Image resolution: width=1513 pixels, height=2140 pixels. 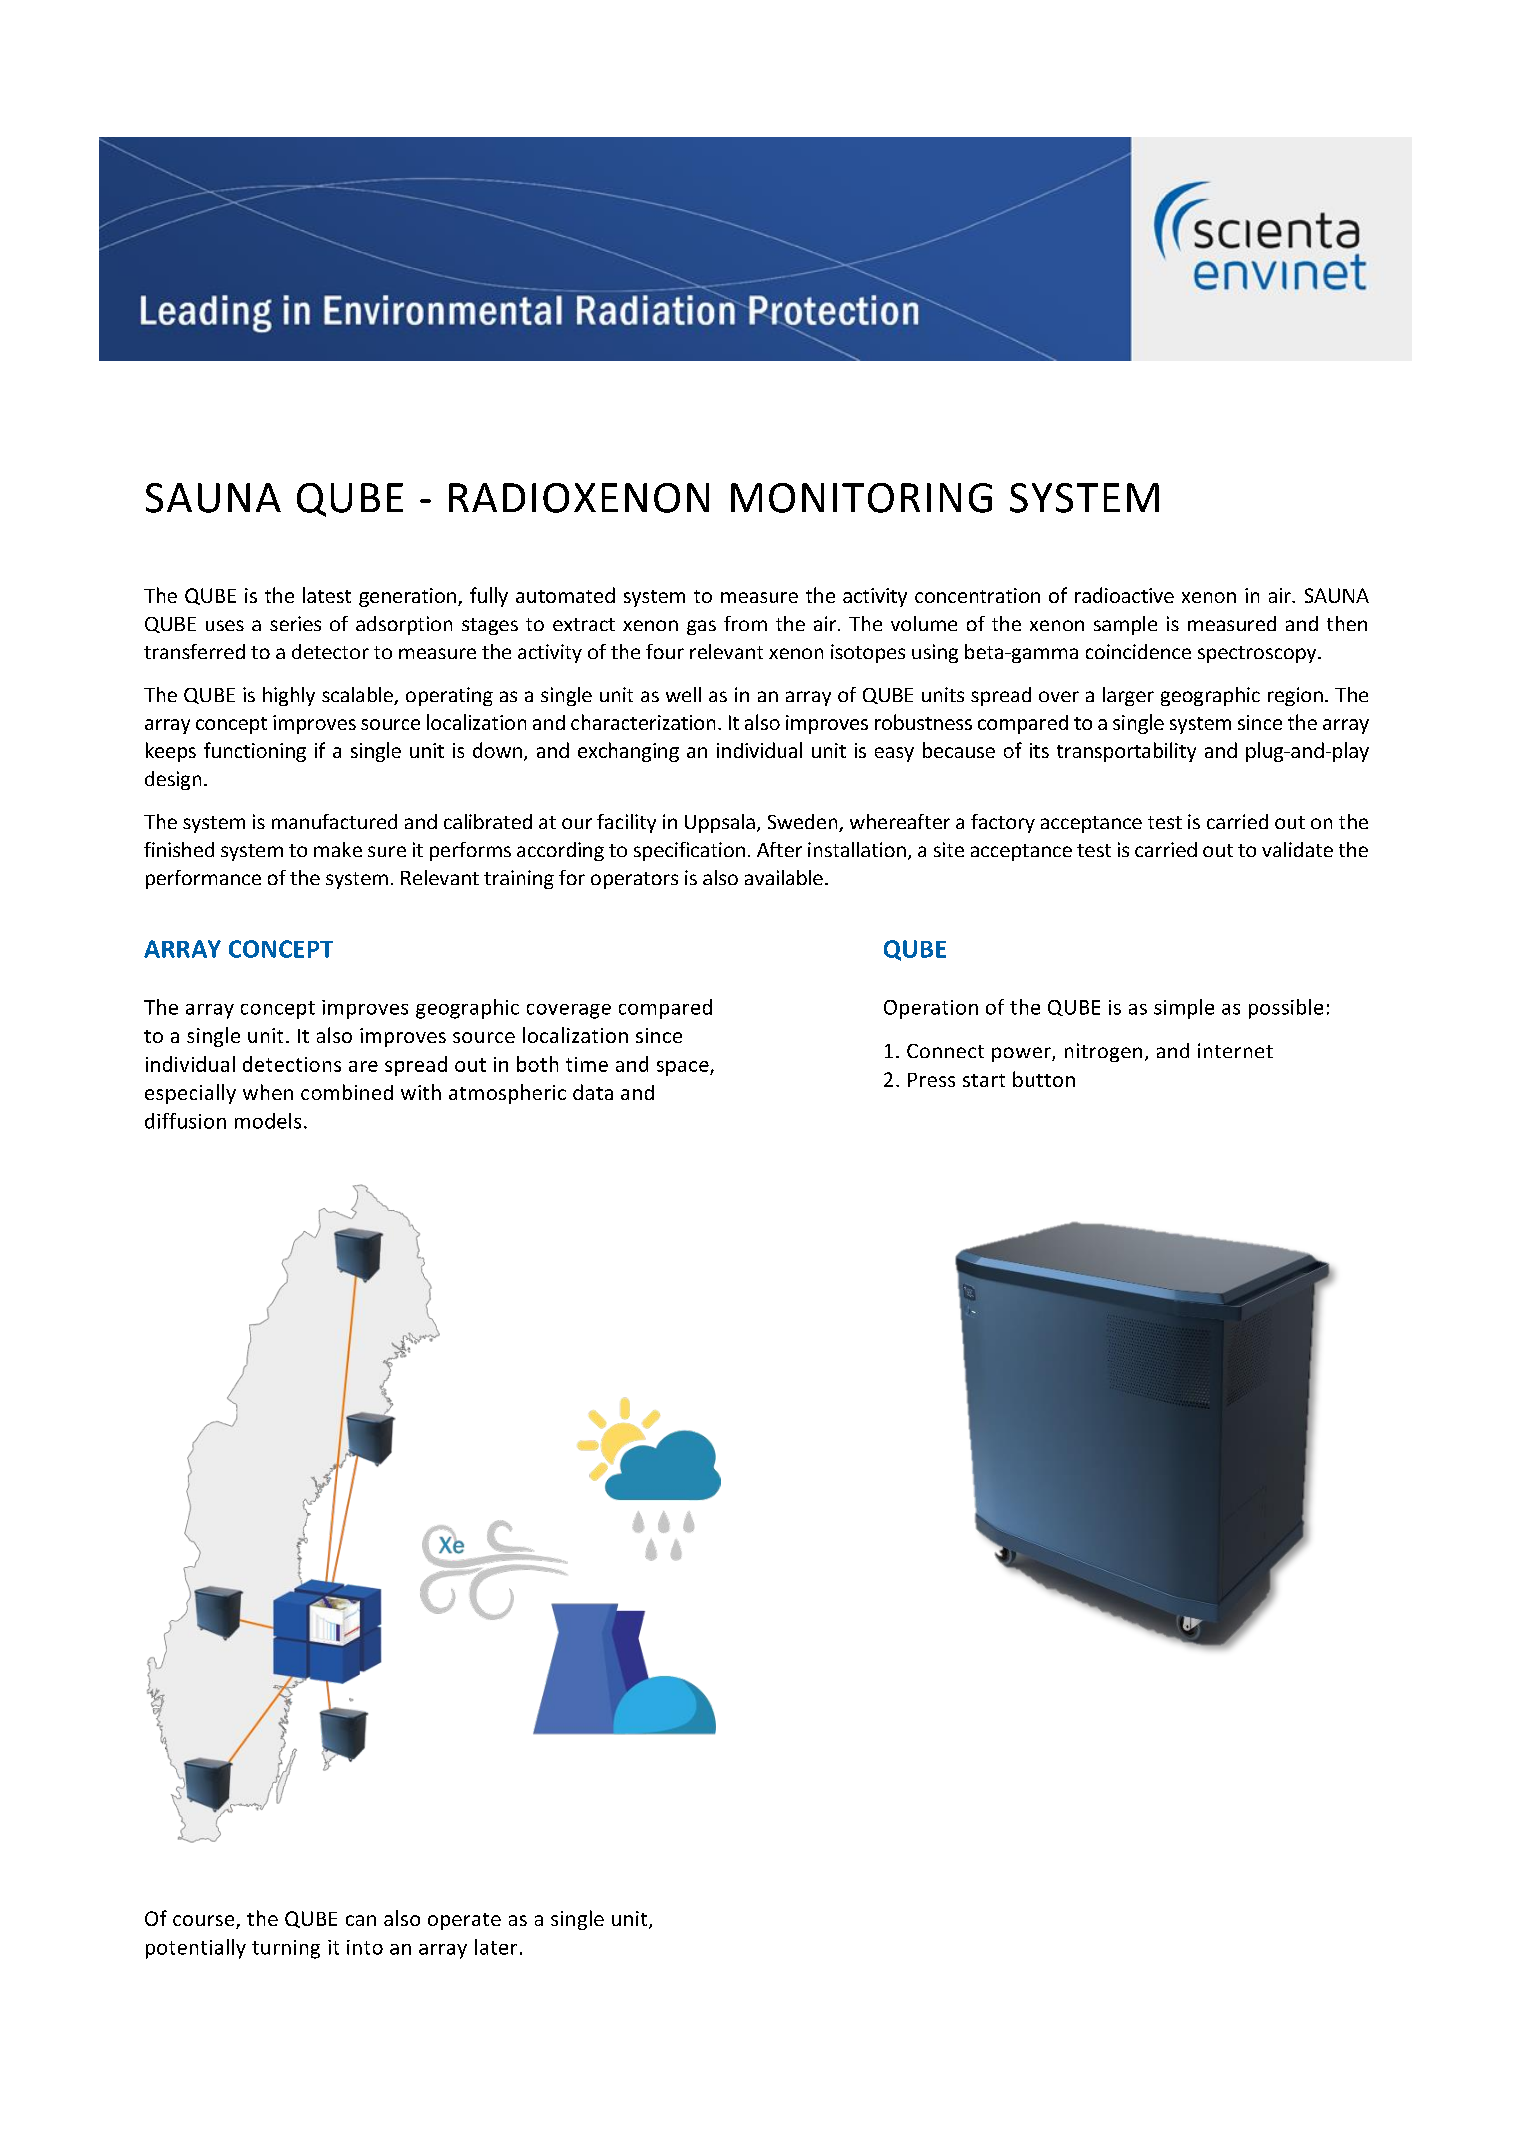 What do you see at coordinates (361, 1920) in the screenshot?
I see `can` at bounding box center [361, 1920].
